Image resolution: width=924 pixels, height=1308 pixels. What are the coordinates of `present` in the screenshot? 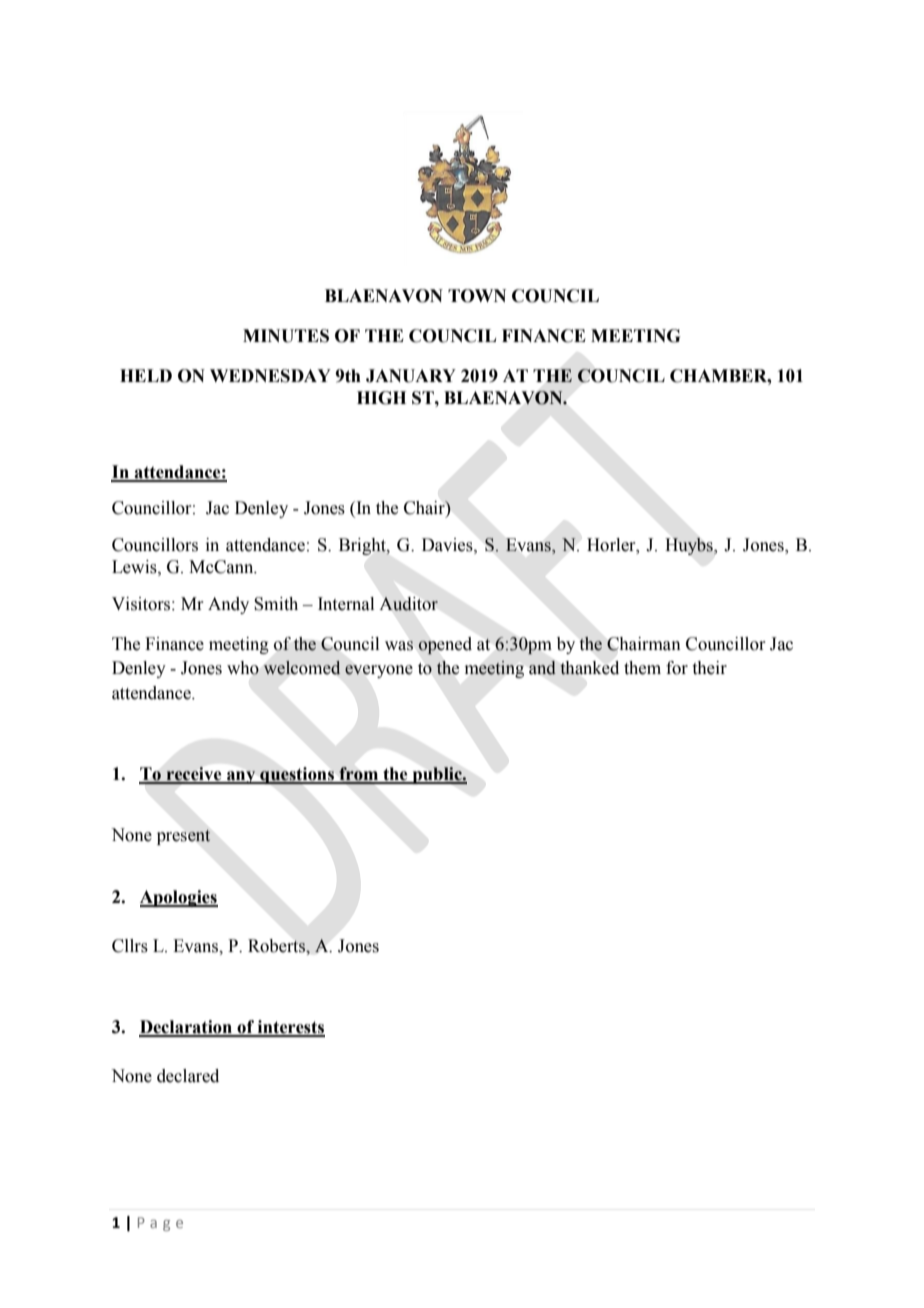 It's located at (184, 837).
